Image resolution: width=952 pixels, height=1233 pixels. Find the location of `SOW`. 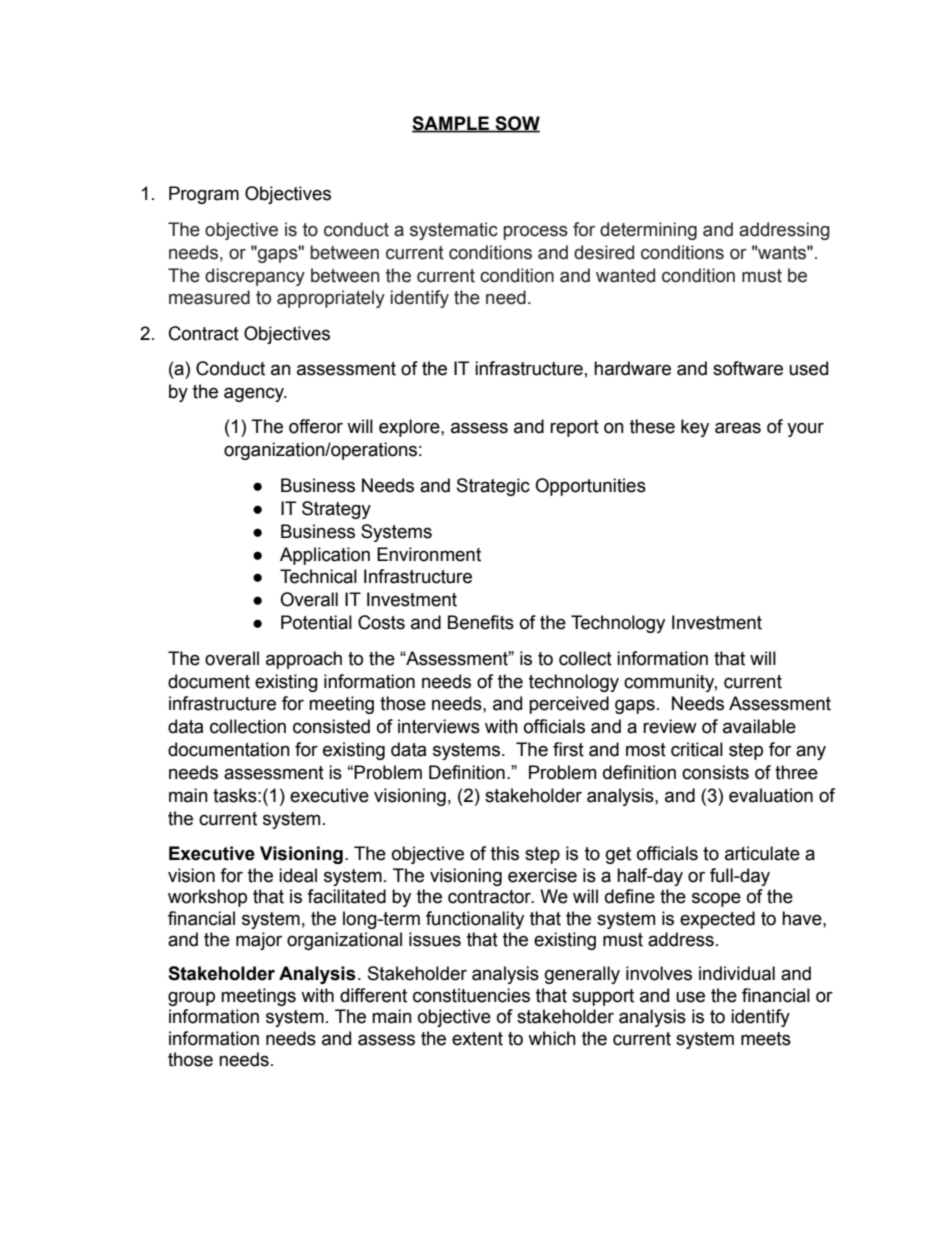

SOW is located at coordinates (516, 124).
